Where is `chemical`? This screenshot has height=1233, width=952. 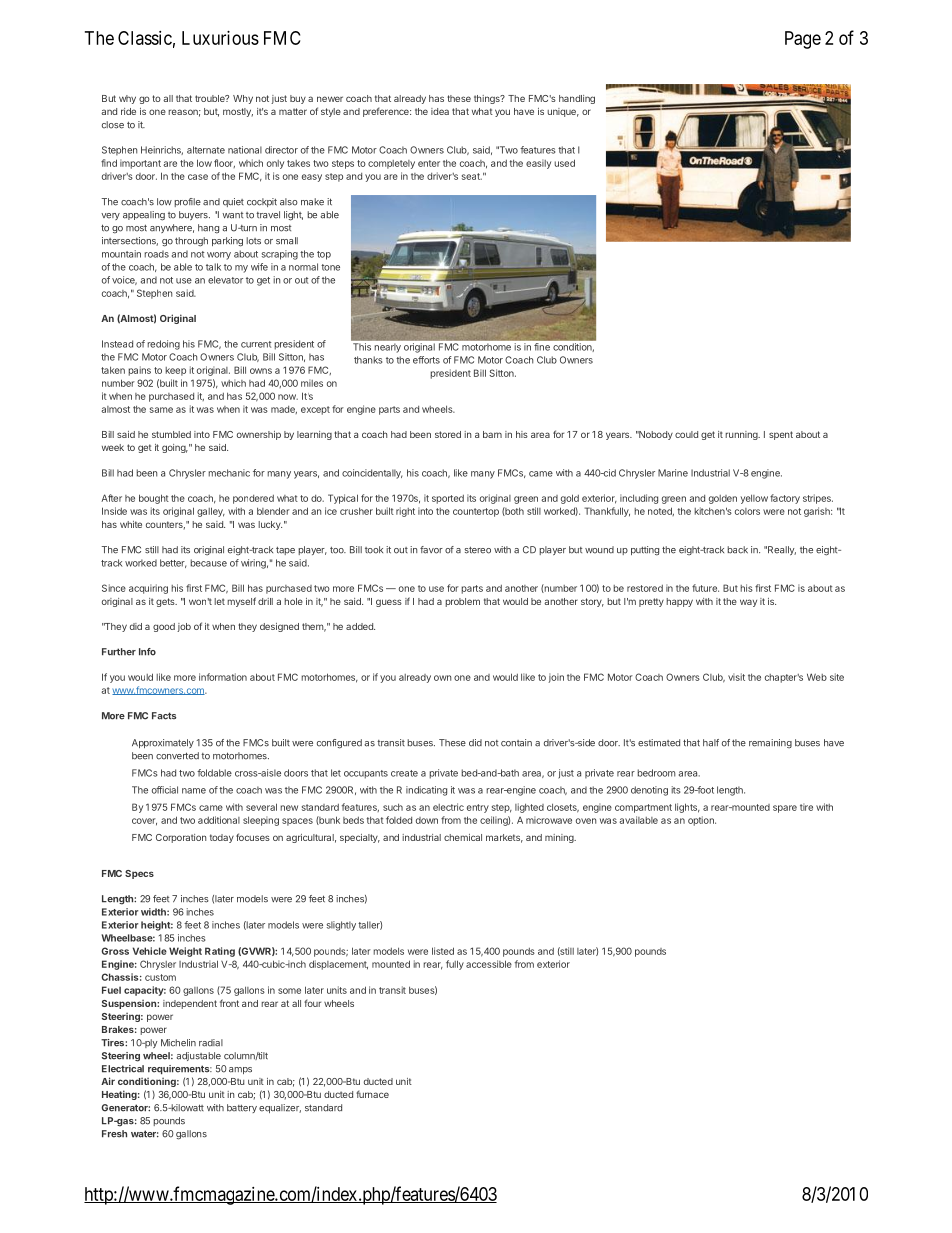
chemical is located at coordinates (463, 837).
